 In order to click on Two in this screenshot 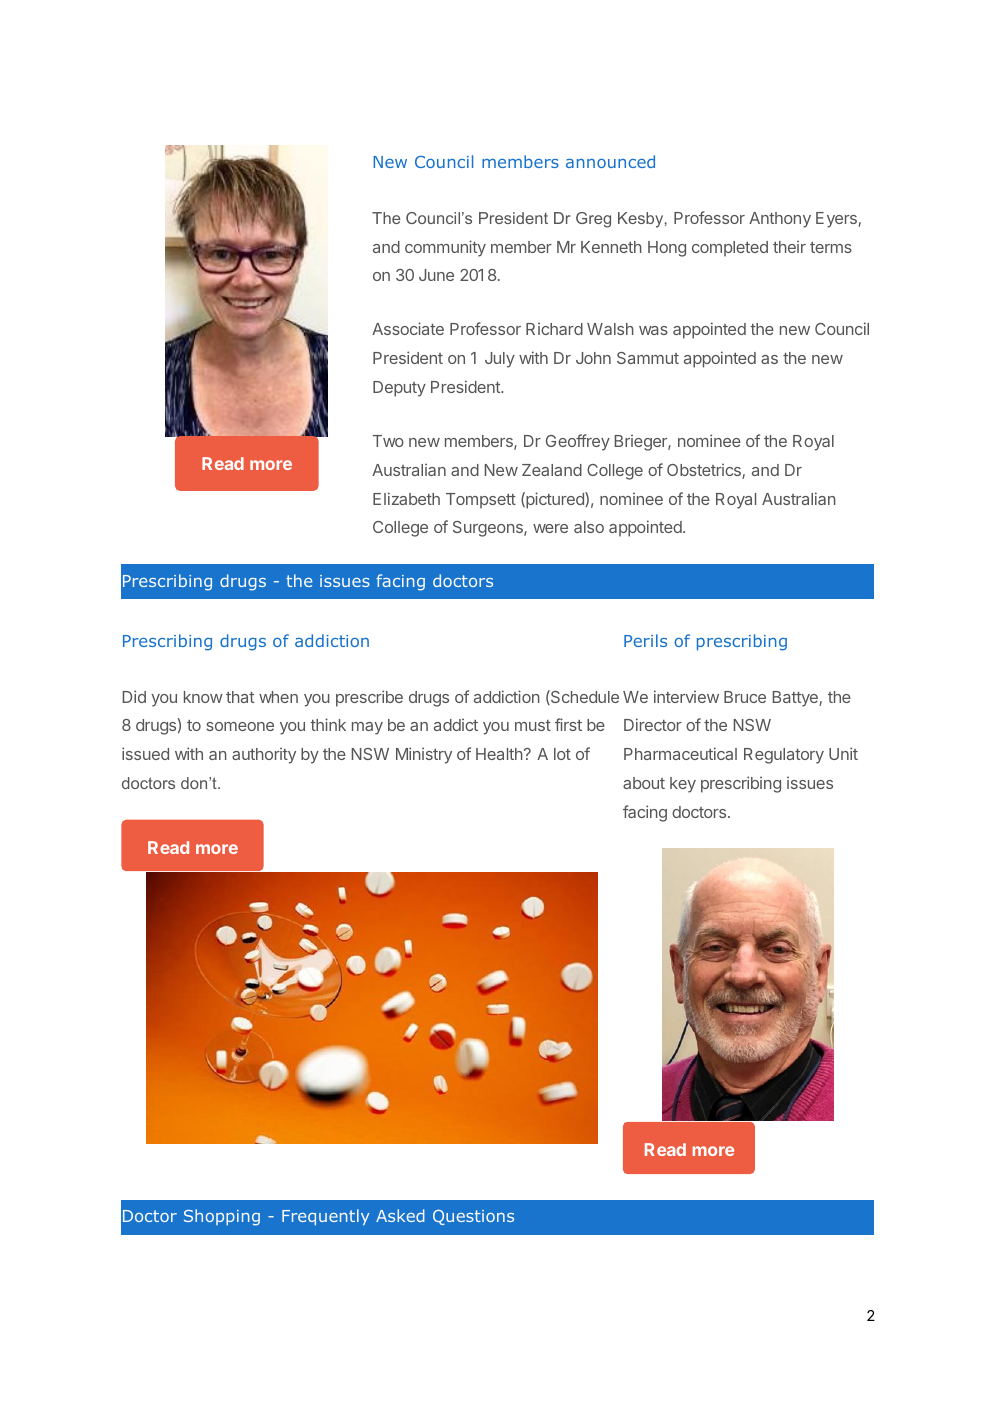, I will do `click(388, 441)`.
